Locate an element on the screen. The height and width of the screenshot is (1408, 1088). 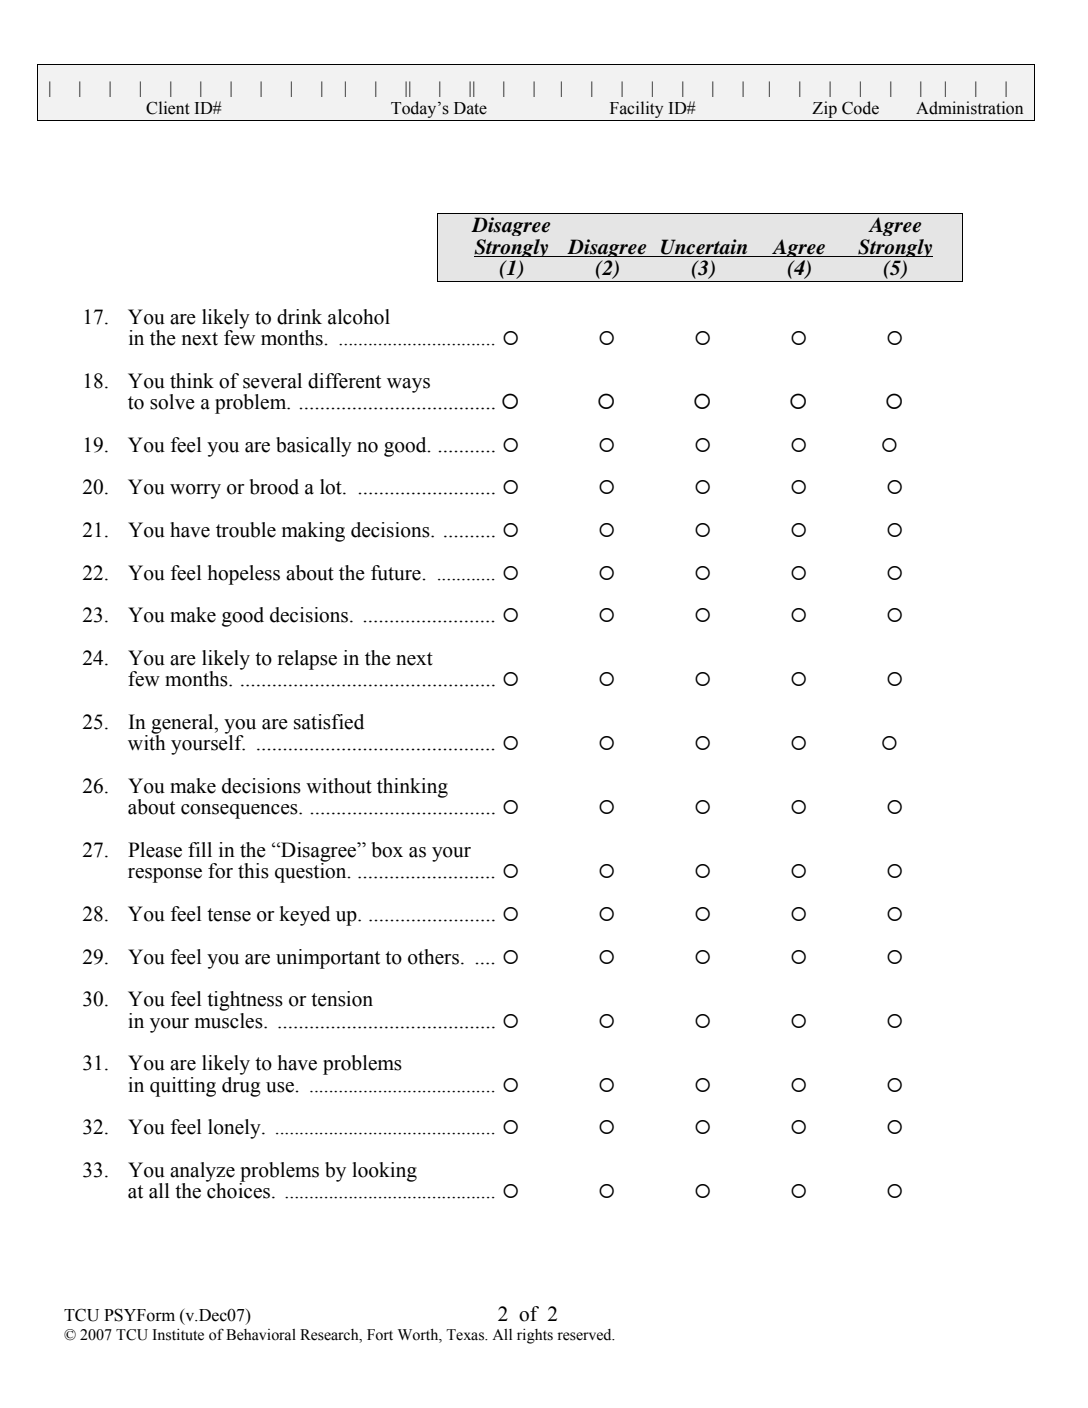
Facility is located at coordinates (636, 111).
